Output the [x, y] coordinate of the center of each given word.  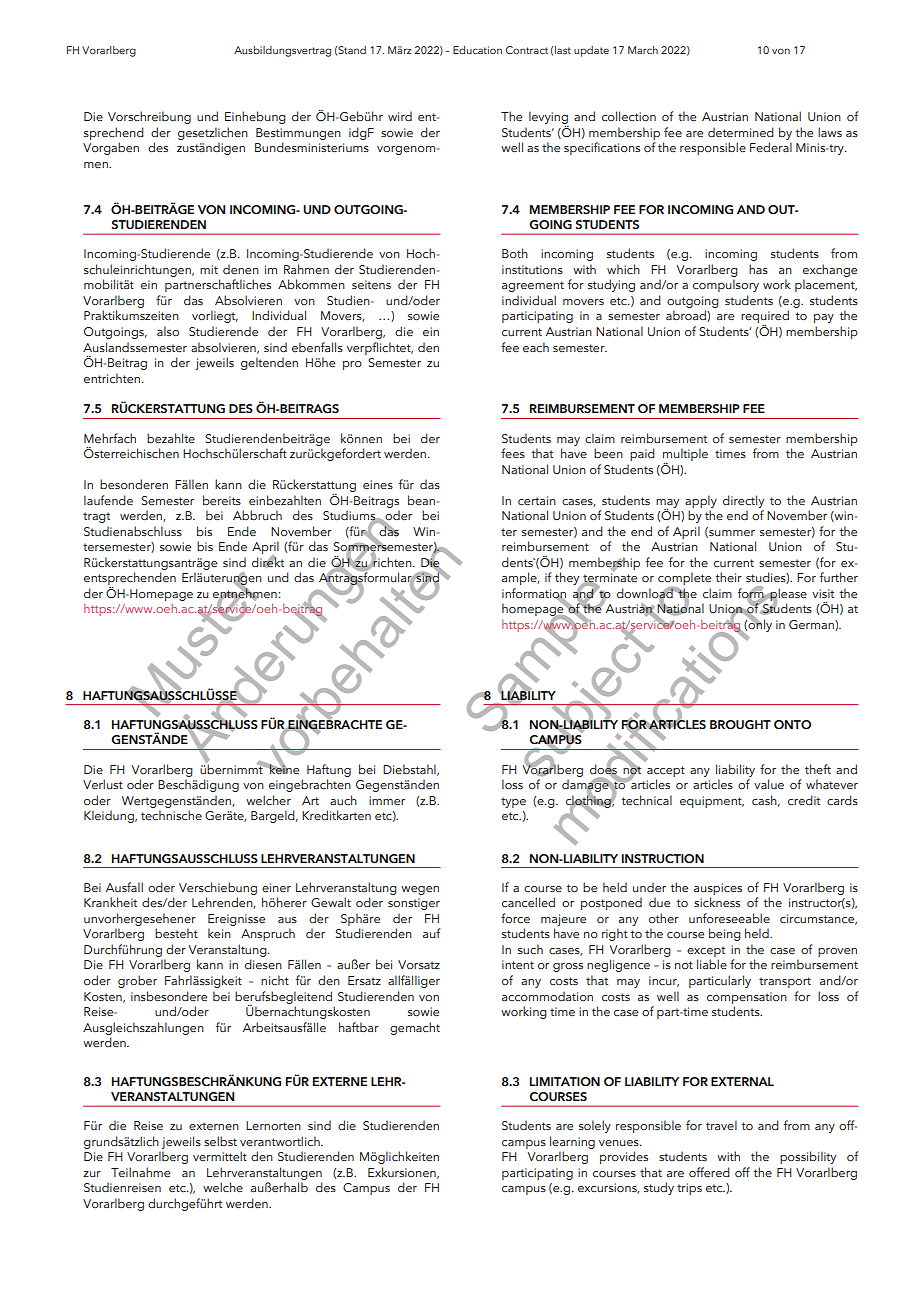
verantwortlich [281, 1141]
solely [595, 1126]
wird [400, 116]
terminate [609, 578]
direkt [268, 561]
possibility [808, 1157]
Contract [527, 50]
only [760, 624]
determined [741, 132]
